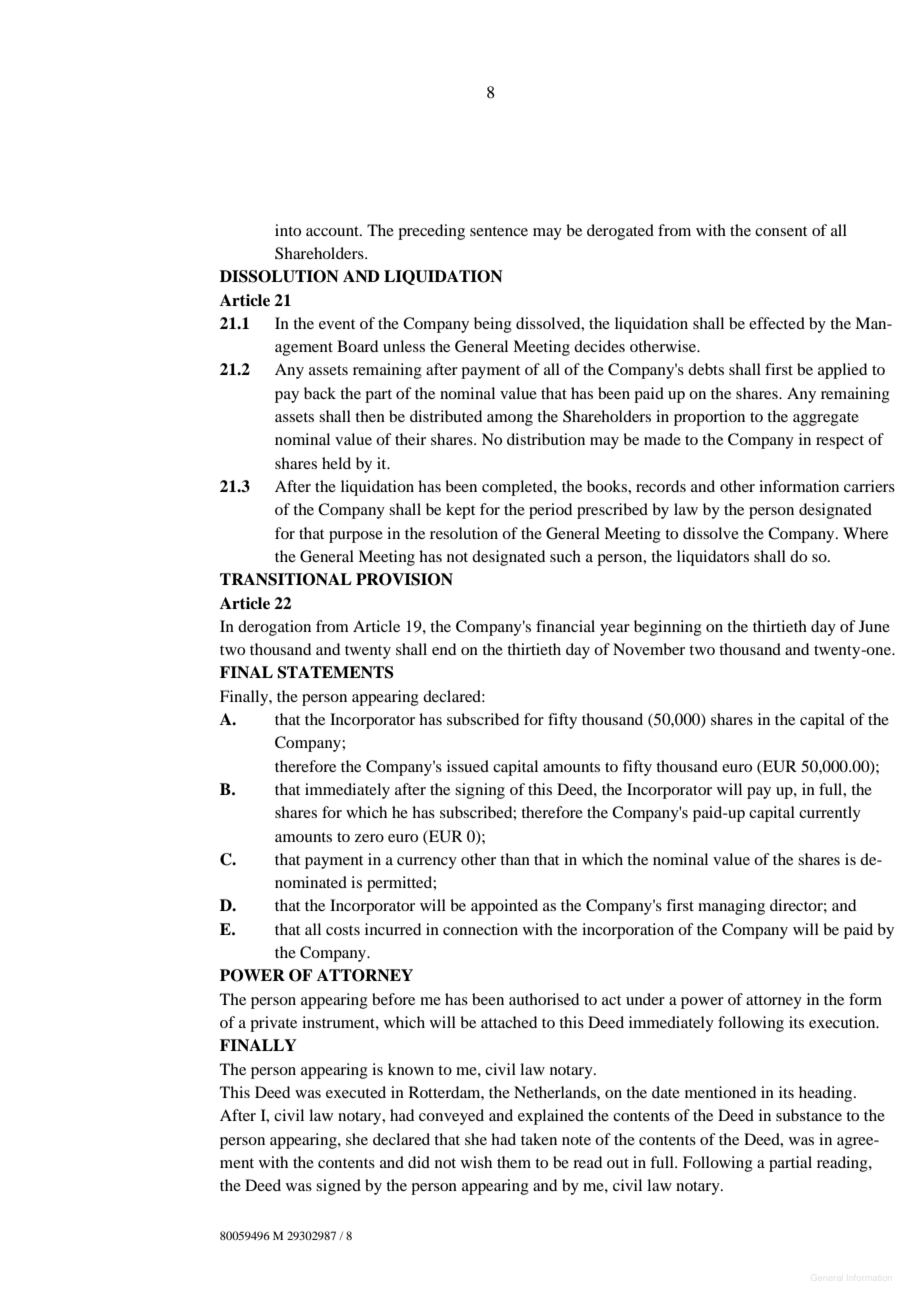 This page has width=924, height=1308. What do you see at coordinates (809, 1115) in the page?
I see `substance` at bounding box center [809, 1115].
